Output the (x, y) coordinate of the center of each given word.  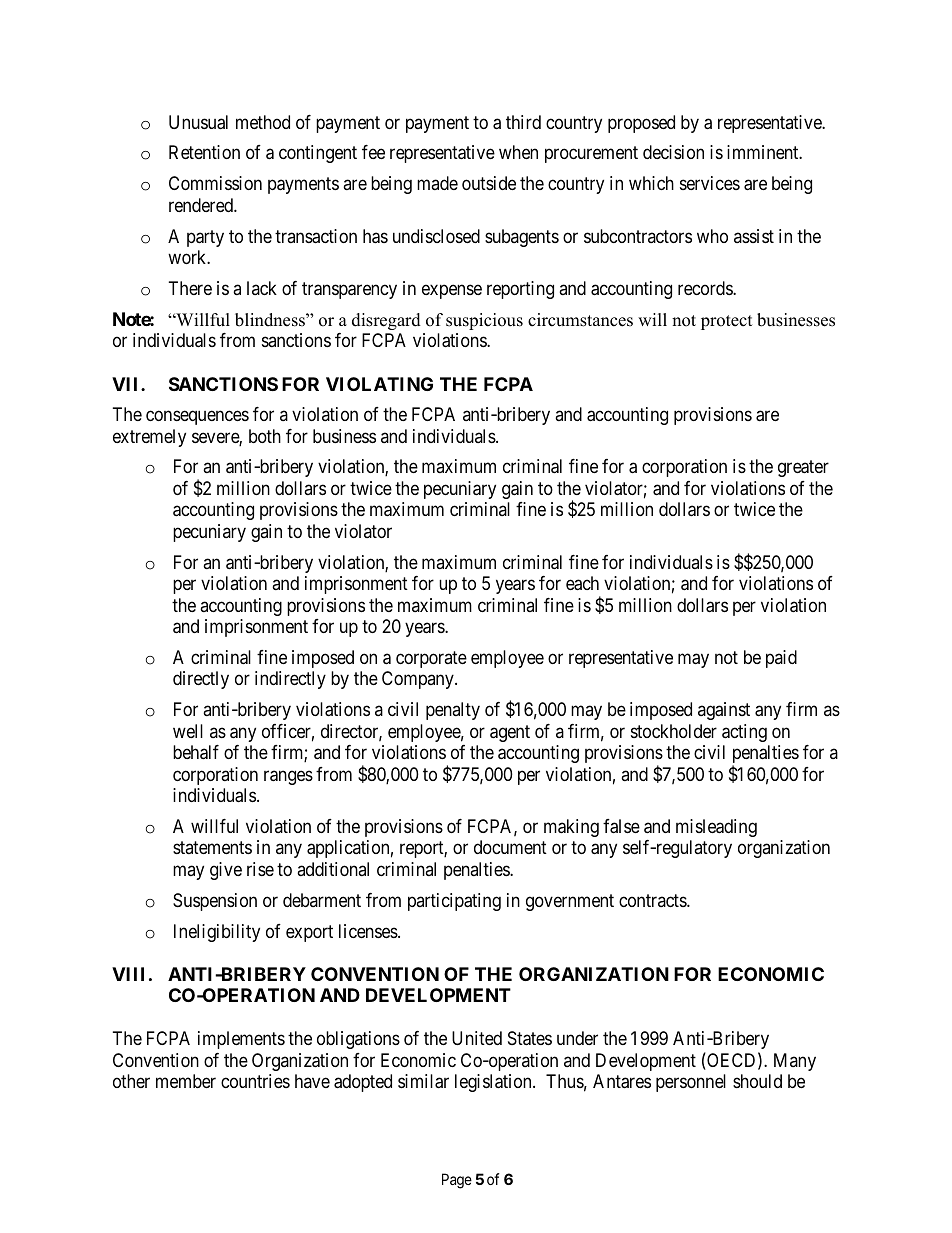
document (510, 847)
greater (803, 469)
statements (212, 848)
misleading (716, 828)
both (265, 436)
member (186, 1081)
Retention (204, 152)
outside (489, 183)
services (710, 183)
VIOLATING (379, 384)
